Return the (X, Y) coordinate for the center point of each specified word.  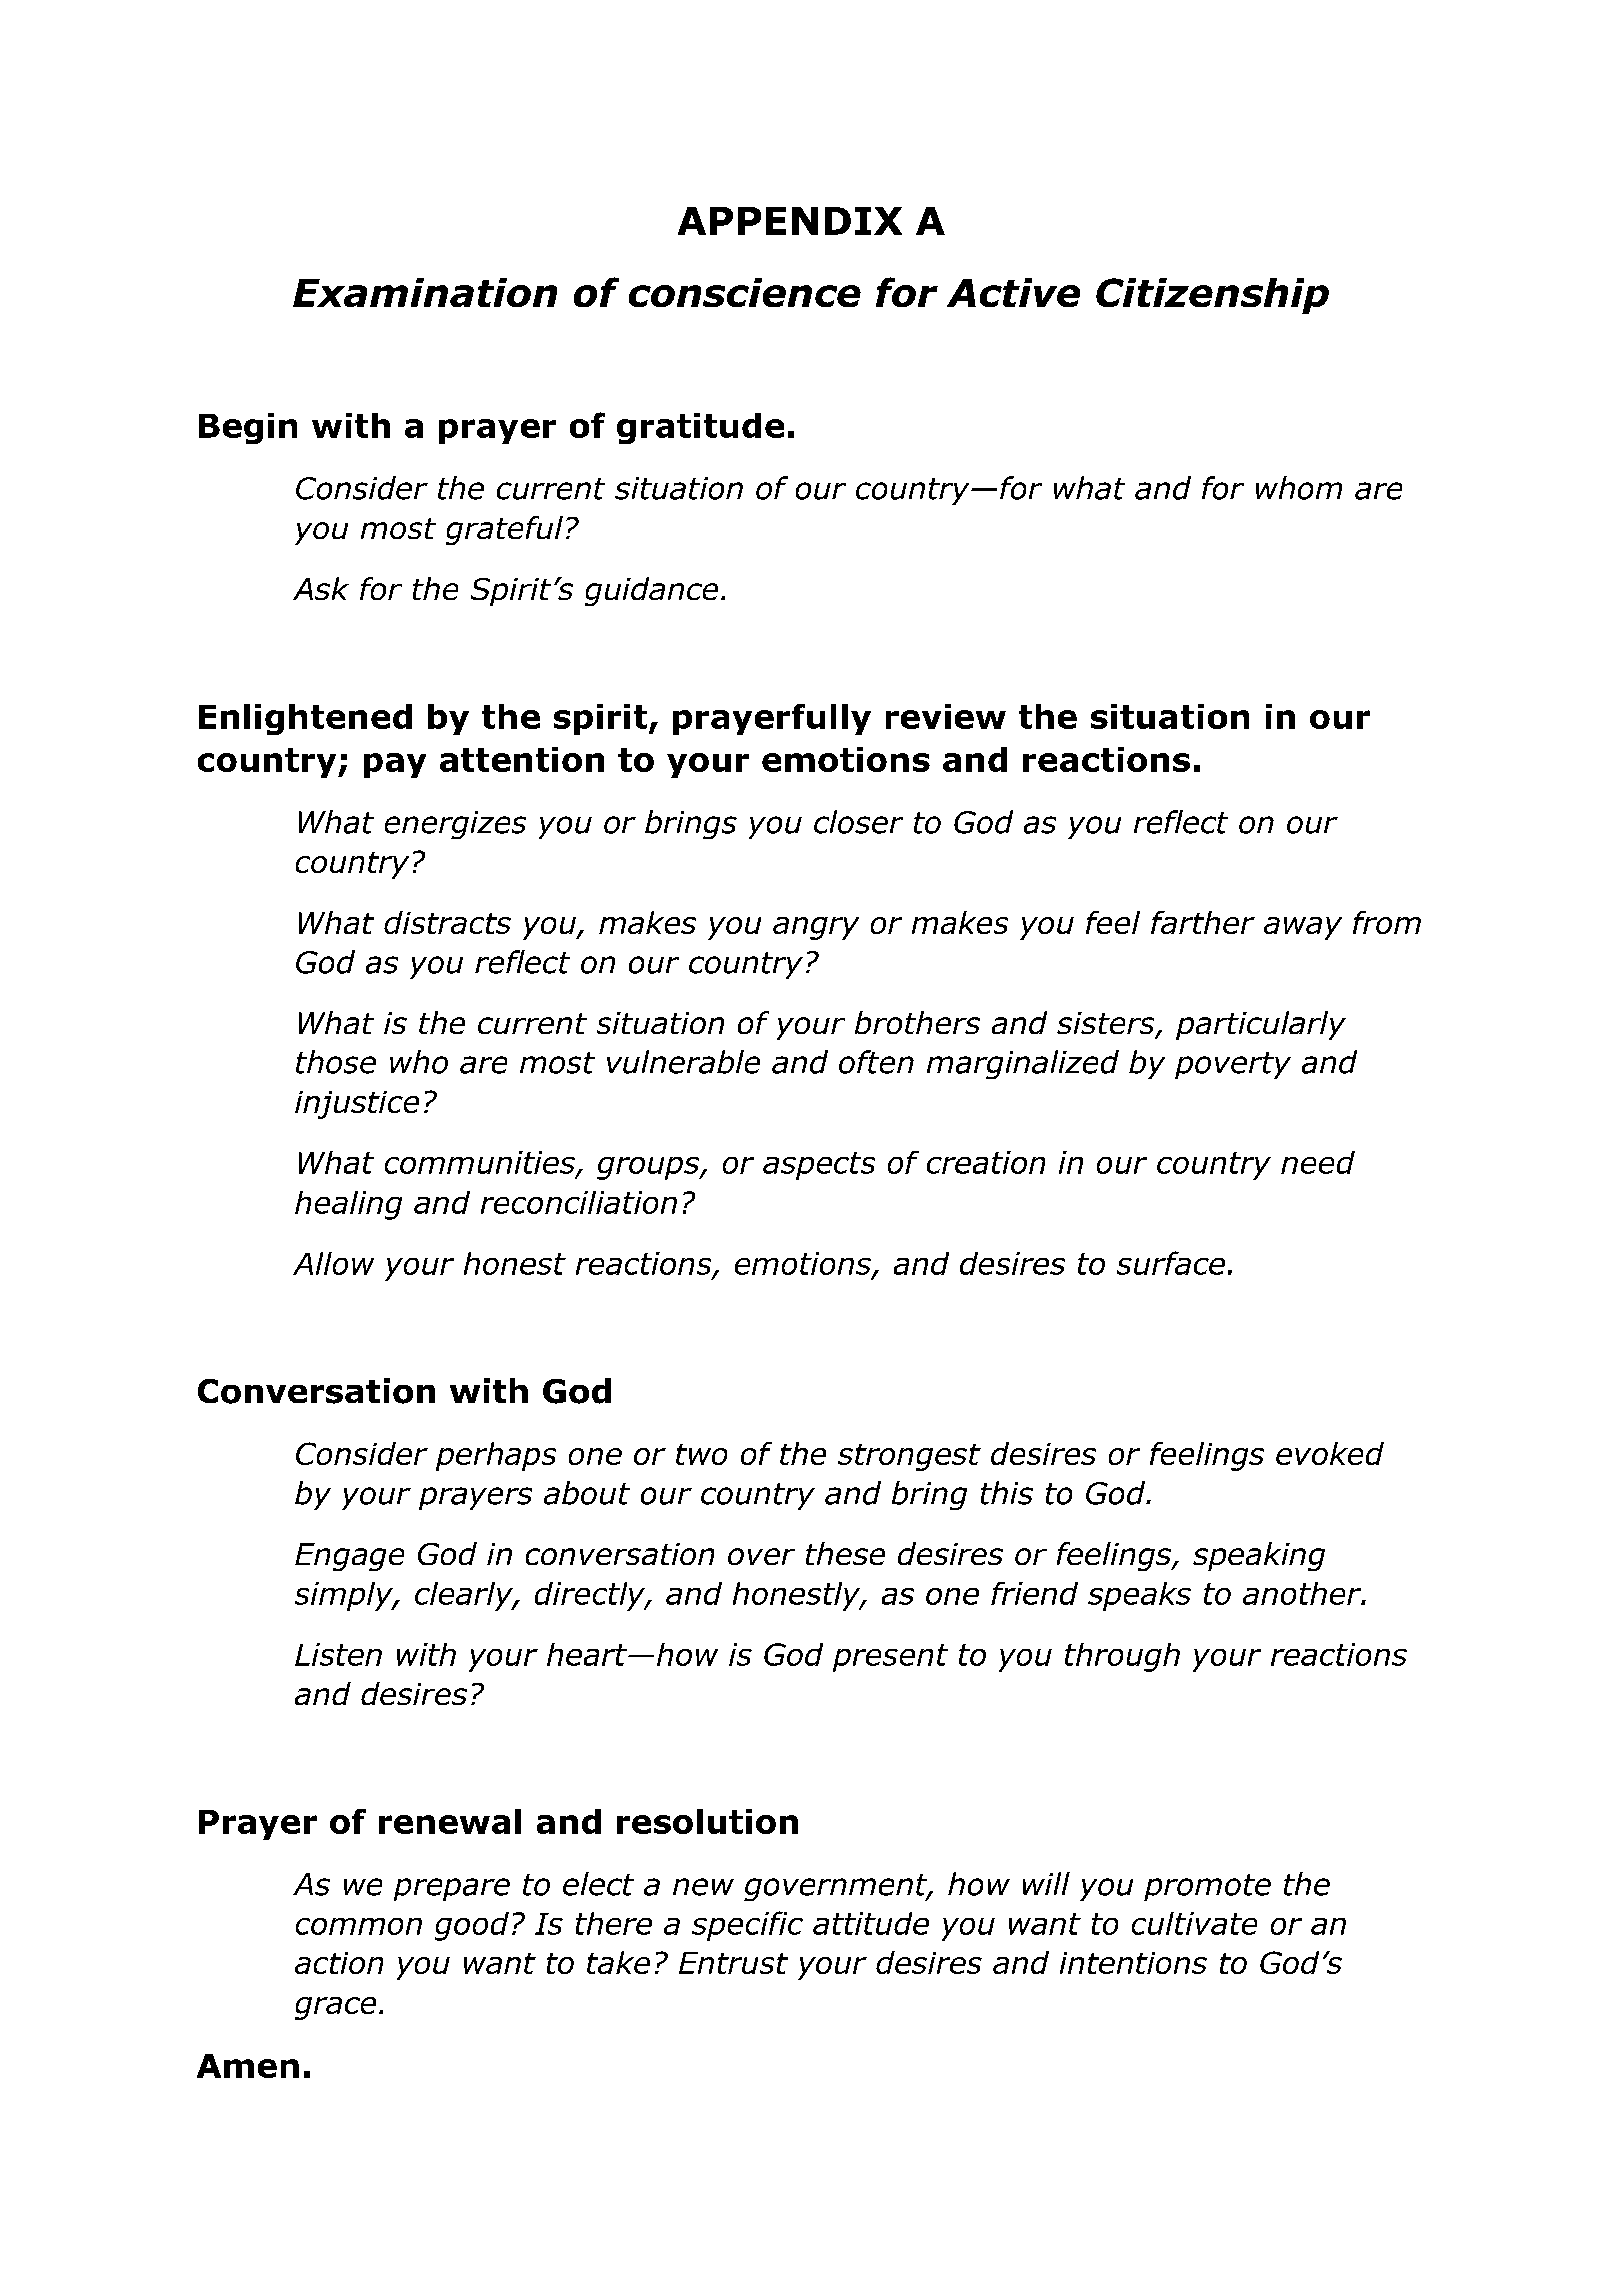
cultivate (1194, 1923)
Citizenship (1212, 296)
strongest (909, 1457)
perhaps (496, 1456)
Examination (425, 292)
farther (1203, 922)
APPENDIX (790, 221)
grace (335, 2008)
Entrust (733, 1963)
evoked (1330, 1453)
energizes (455, 825)
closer (858, 822)
